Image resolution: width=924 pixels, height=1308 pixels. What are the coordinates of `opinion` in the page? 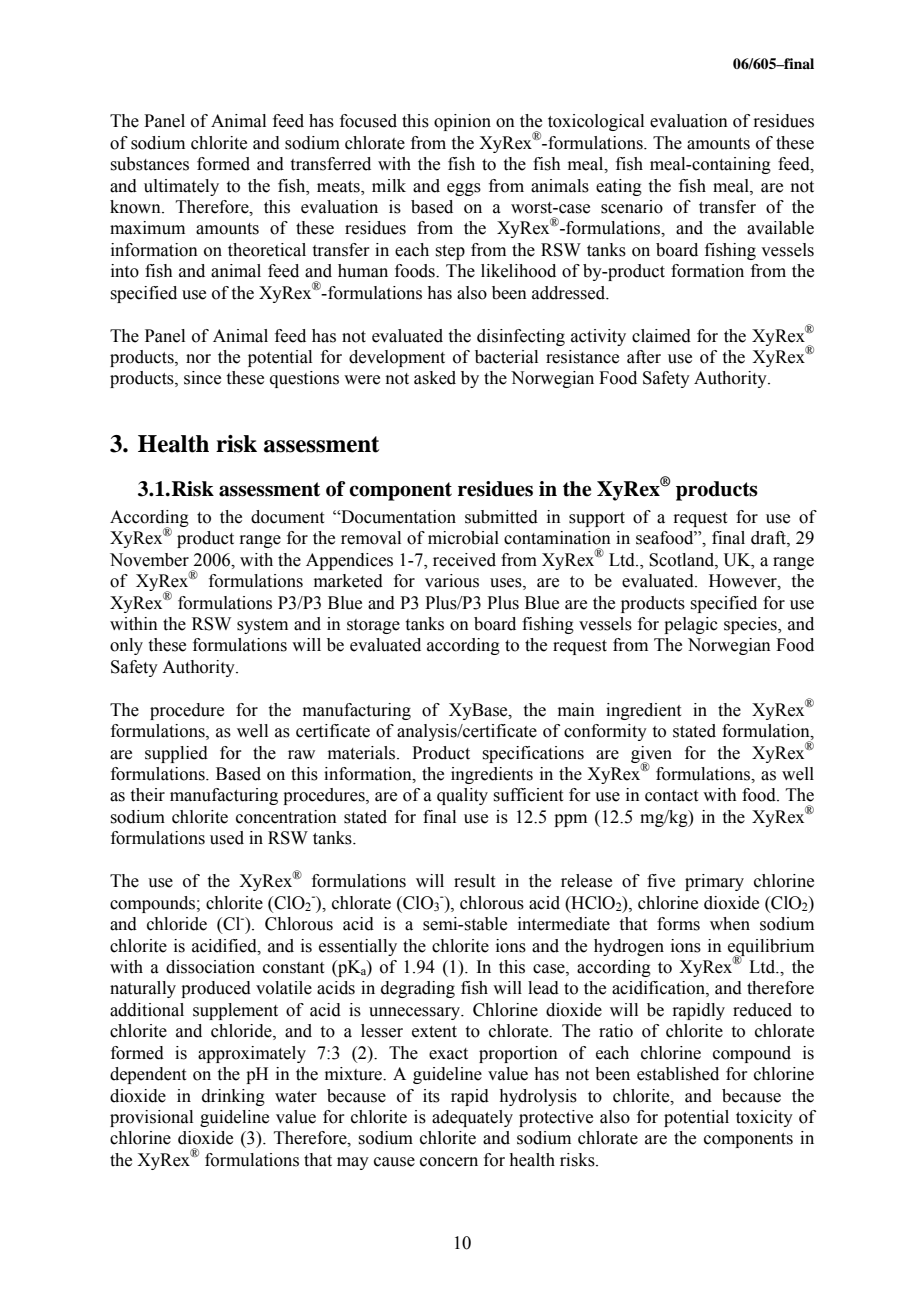 It's located at (462, 122).
